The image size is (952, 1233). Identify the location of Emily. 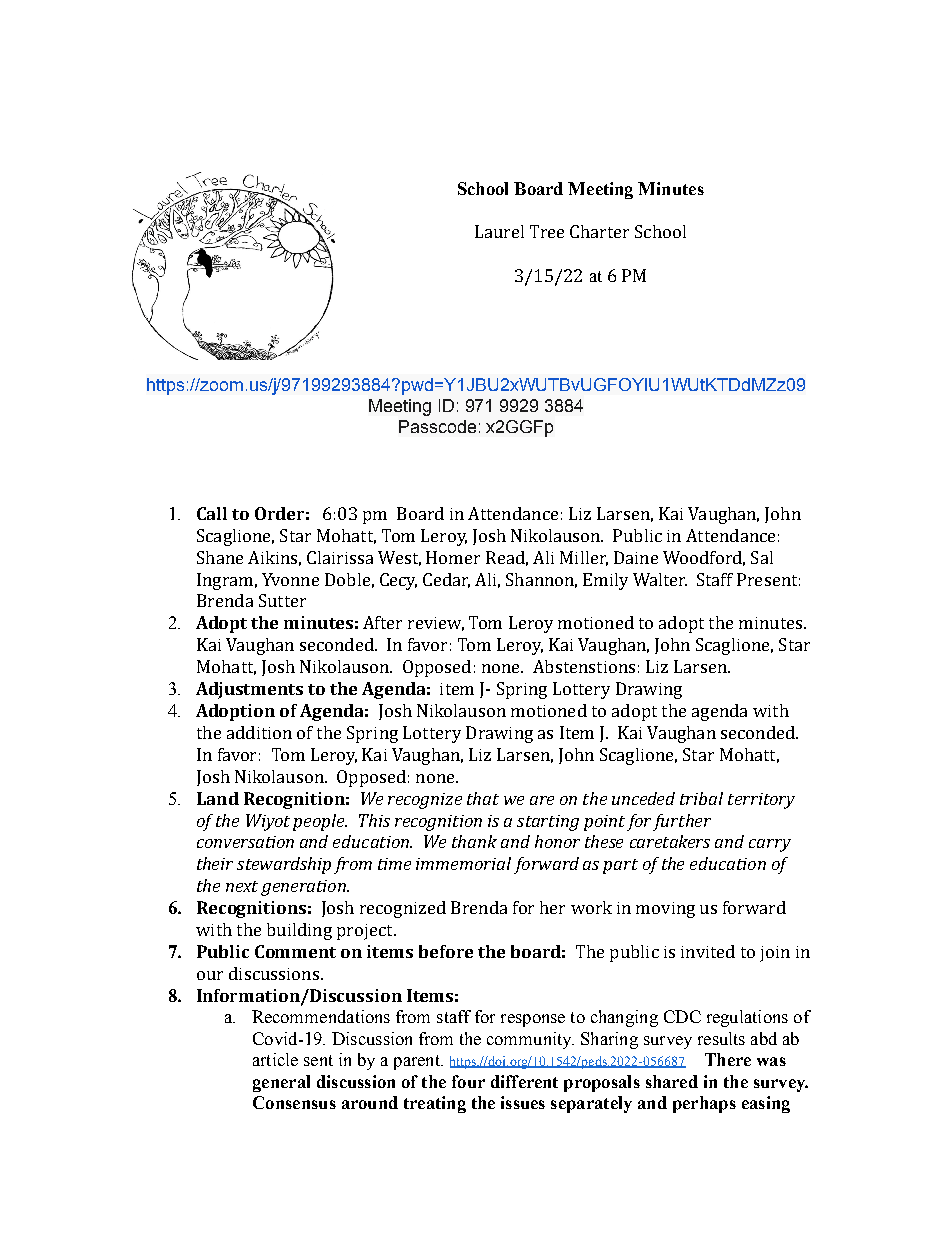
(605, 581).
